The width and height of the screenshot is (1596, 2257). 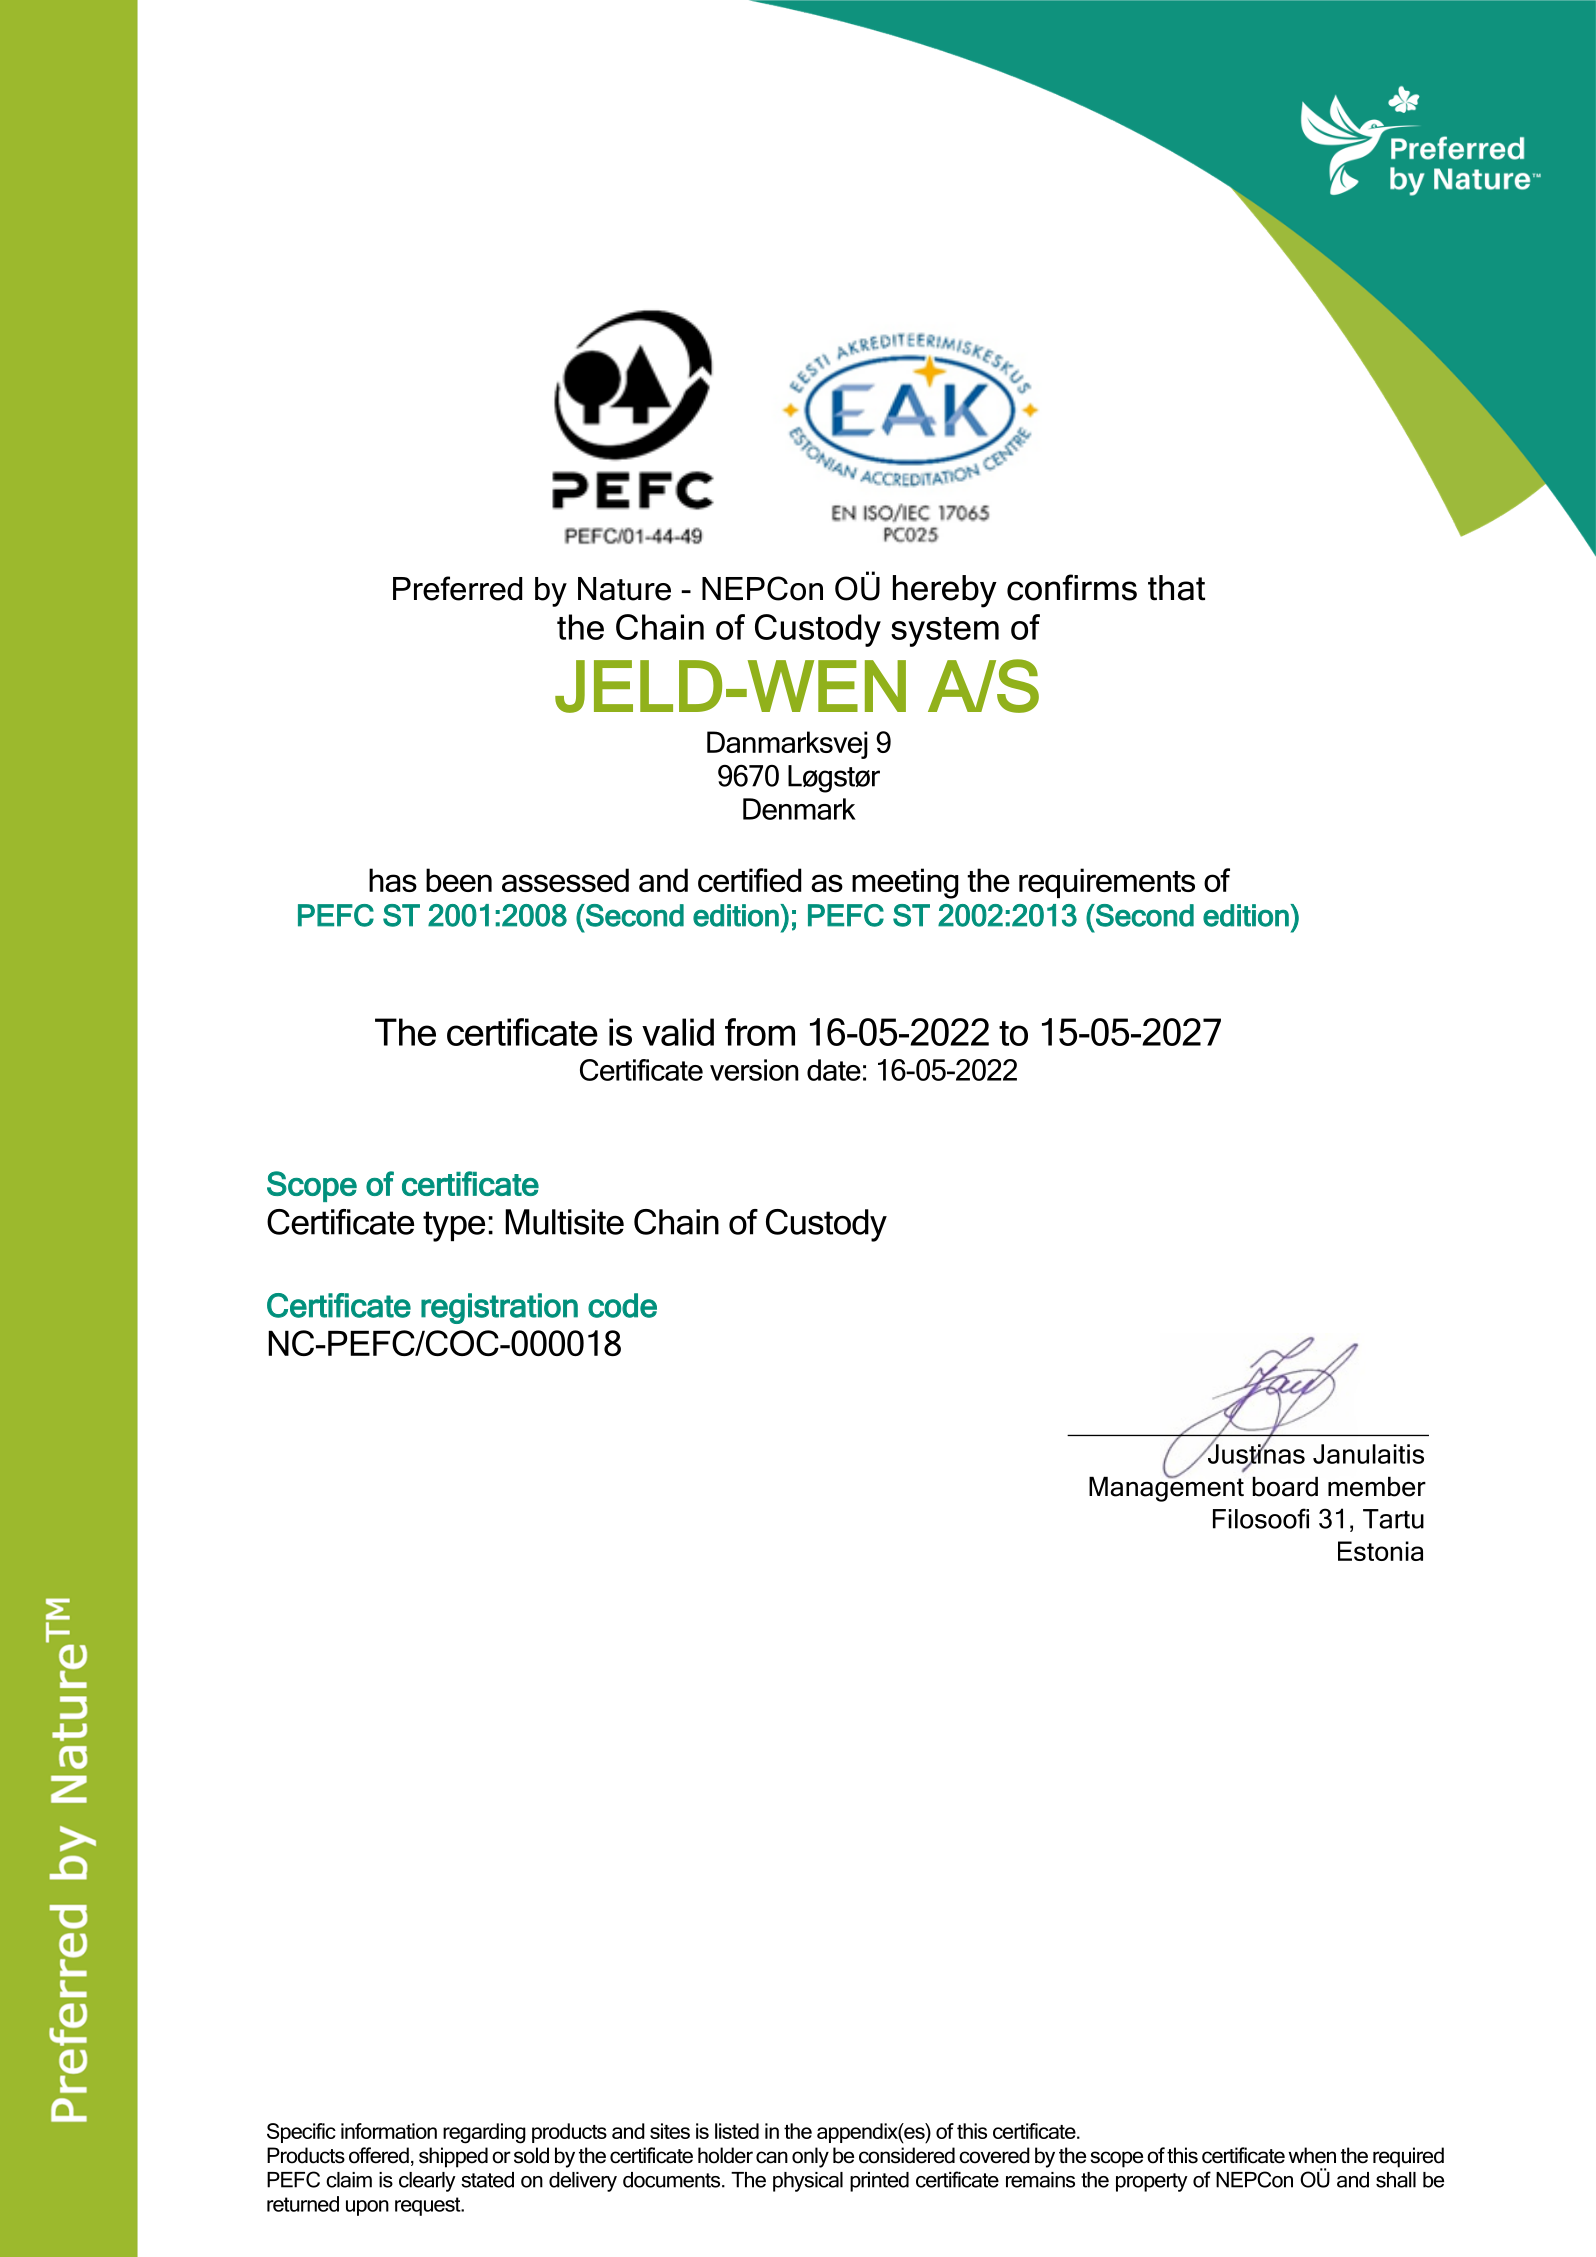 I want to click on Management, so click(x=1166, y=1488).
